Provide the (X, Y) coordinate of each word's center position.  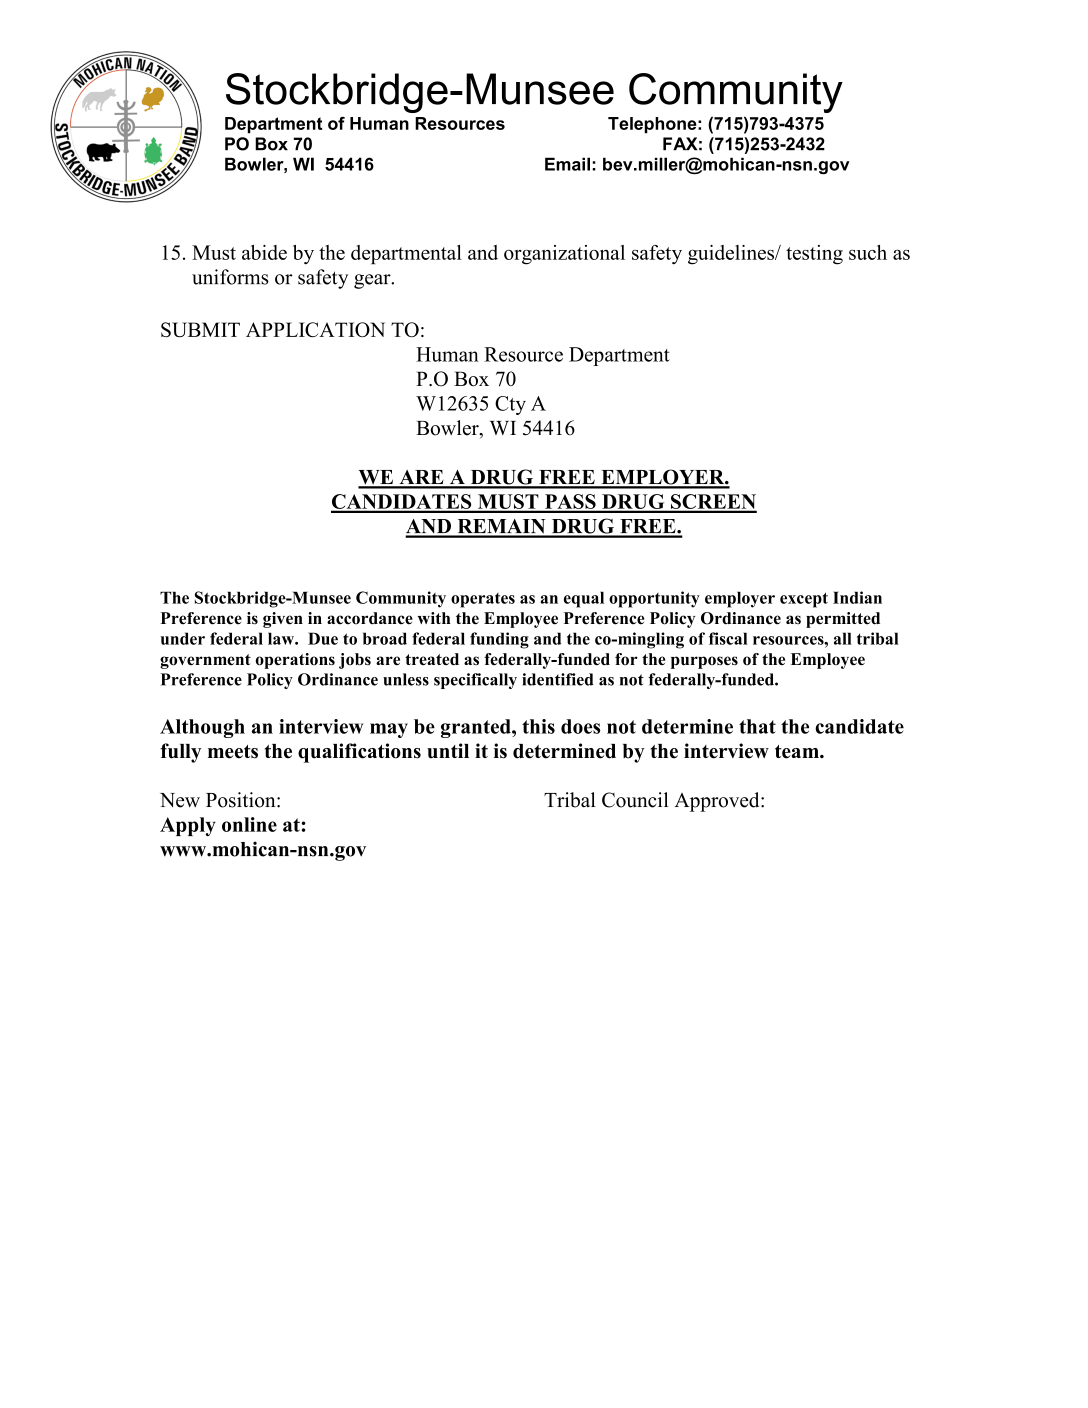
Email (567, 164)
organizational (564, 255)
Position (242, 800)
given (283, 620)
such (868, 252)
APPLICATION (315, 329)
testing (814, 255)
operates (483, 600)
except (804, 600)
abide (264, 252)
